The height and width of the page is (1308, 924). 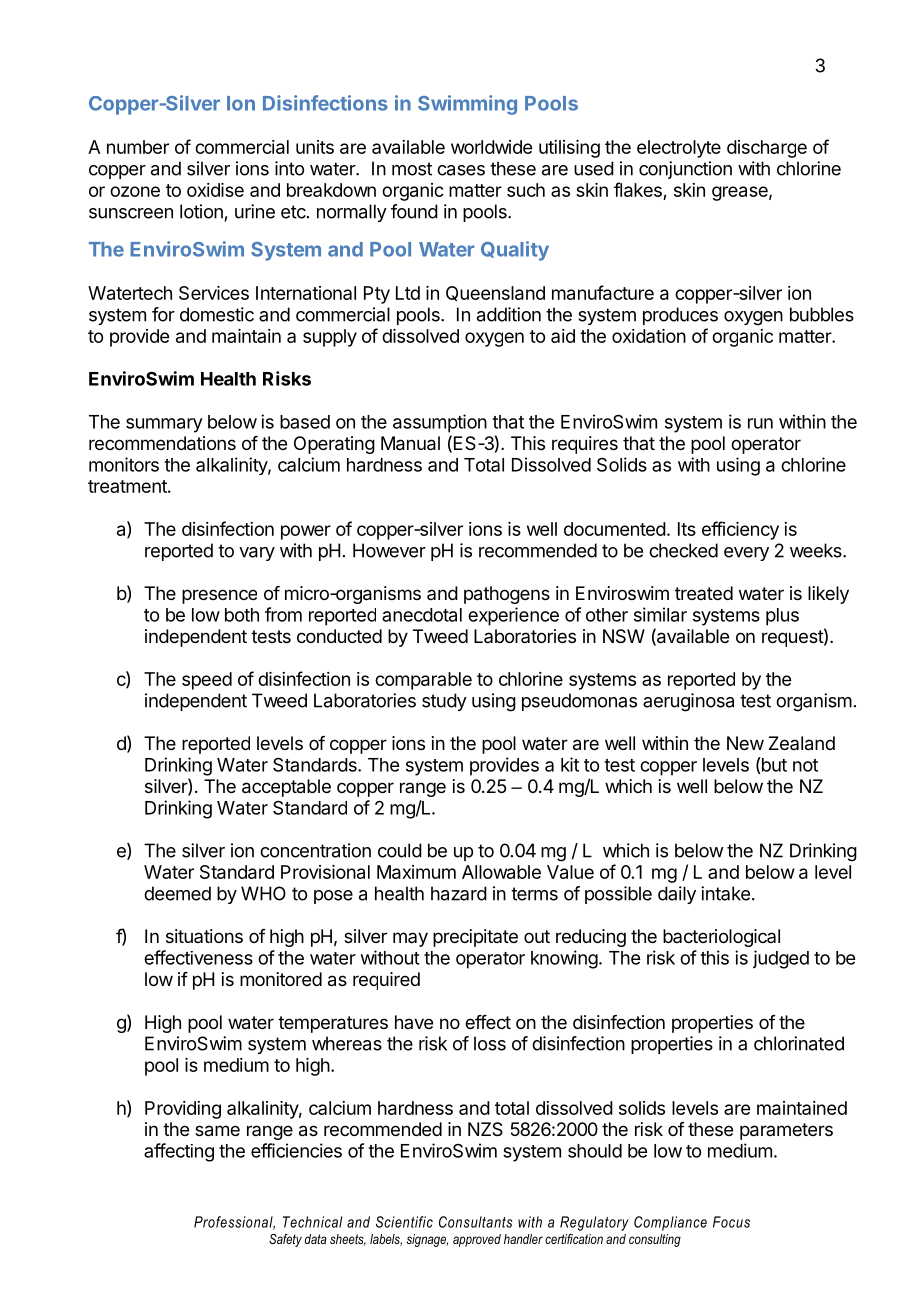 What do you see at coordinates (215, 190) in the page?
I see `oxidise` at bounding box center [215, 190].
